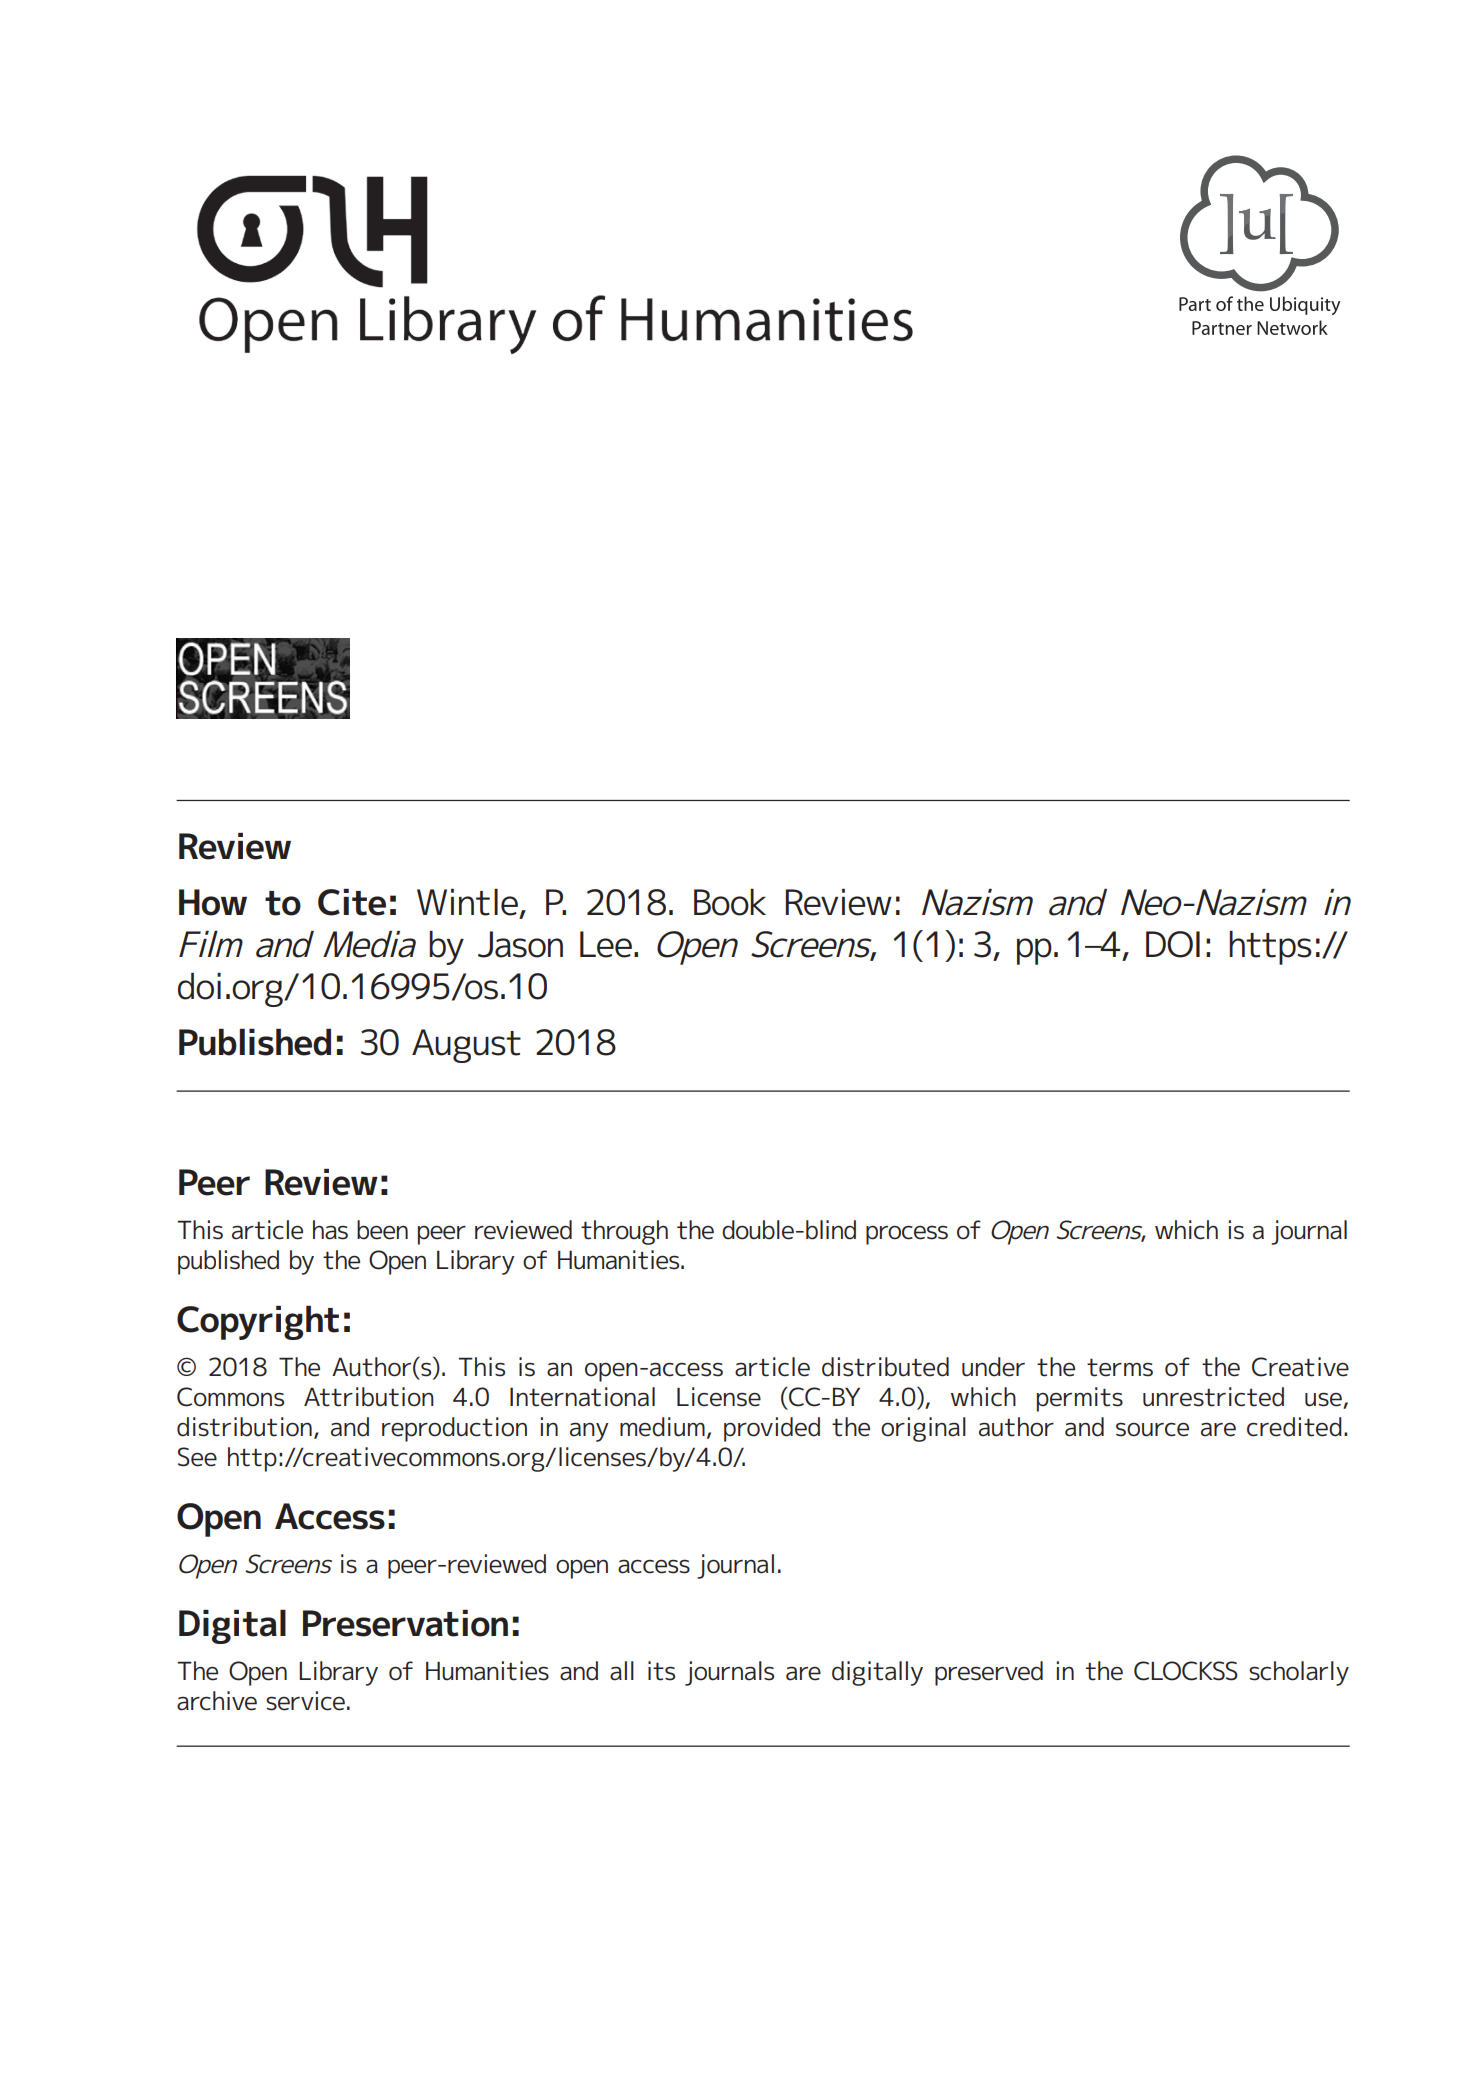 The height and width of the document is (2099, 1484). I want to click on Cite, so click(352, 902).
